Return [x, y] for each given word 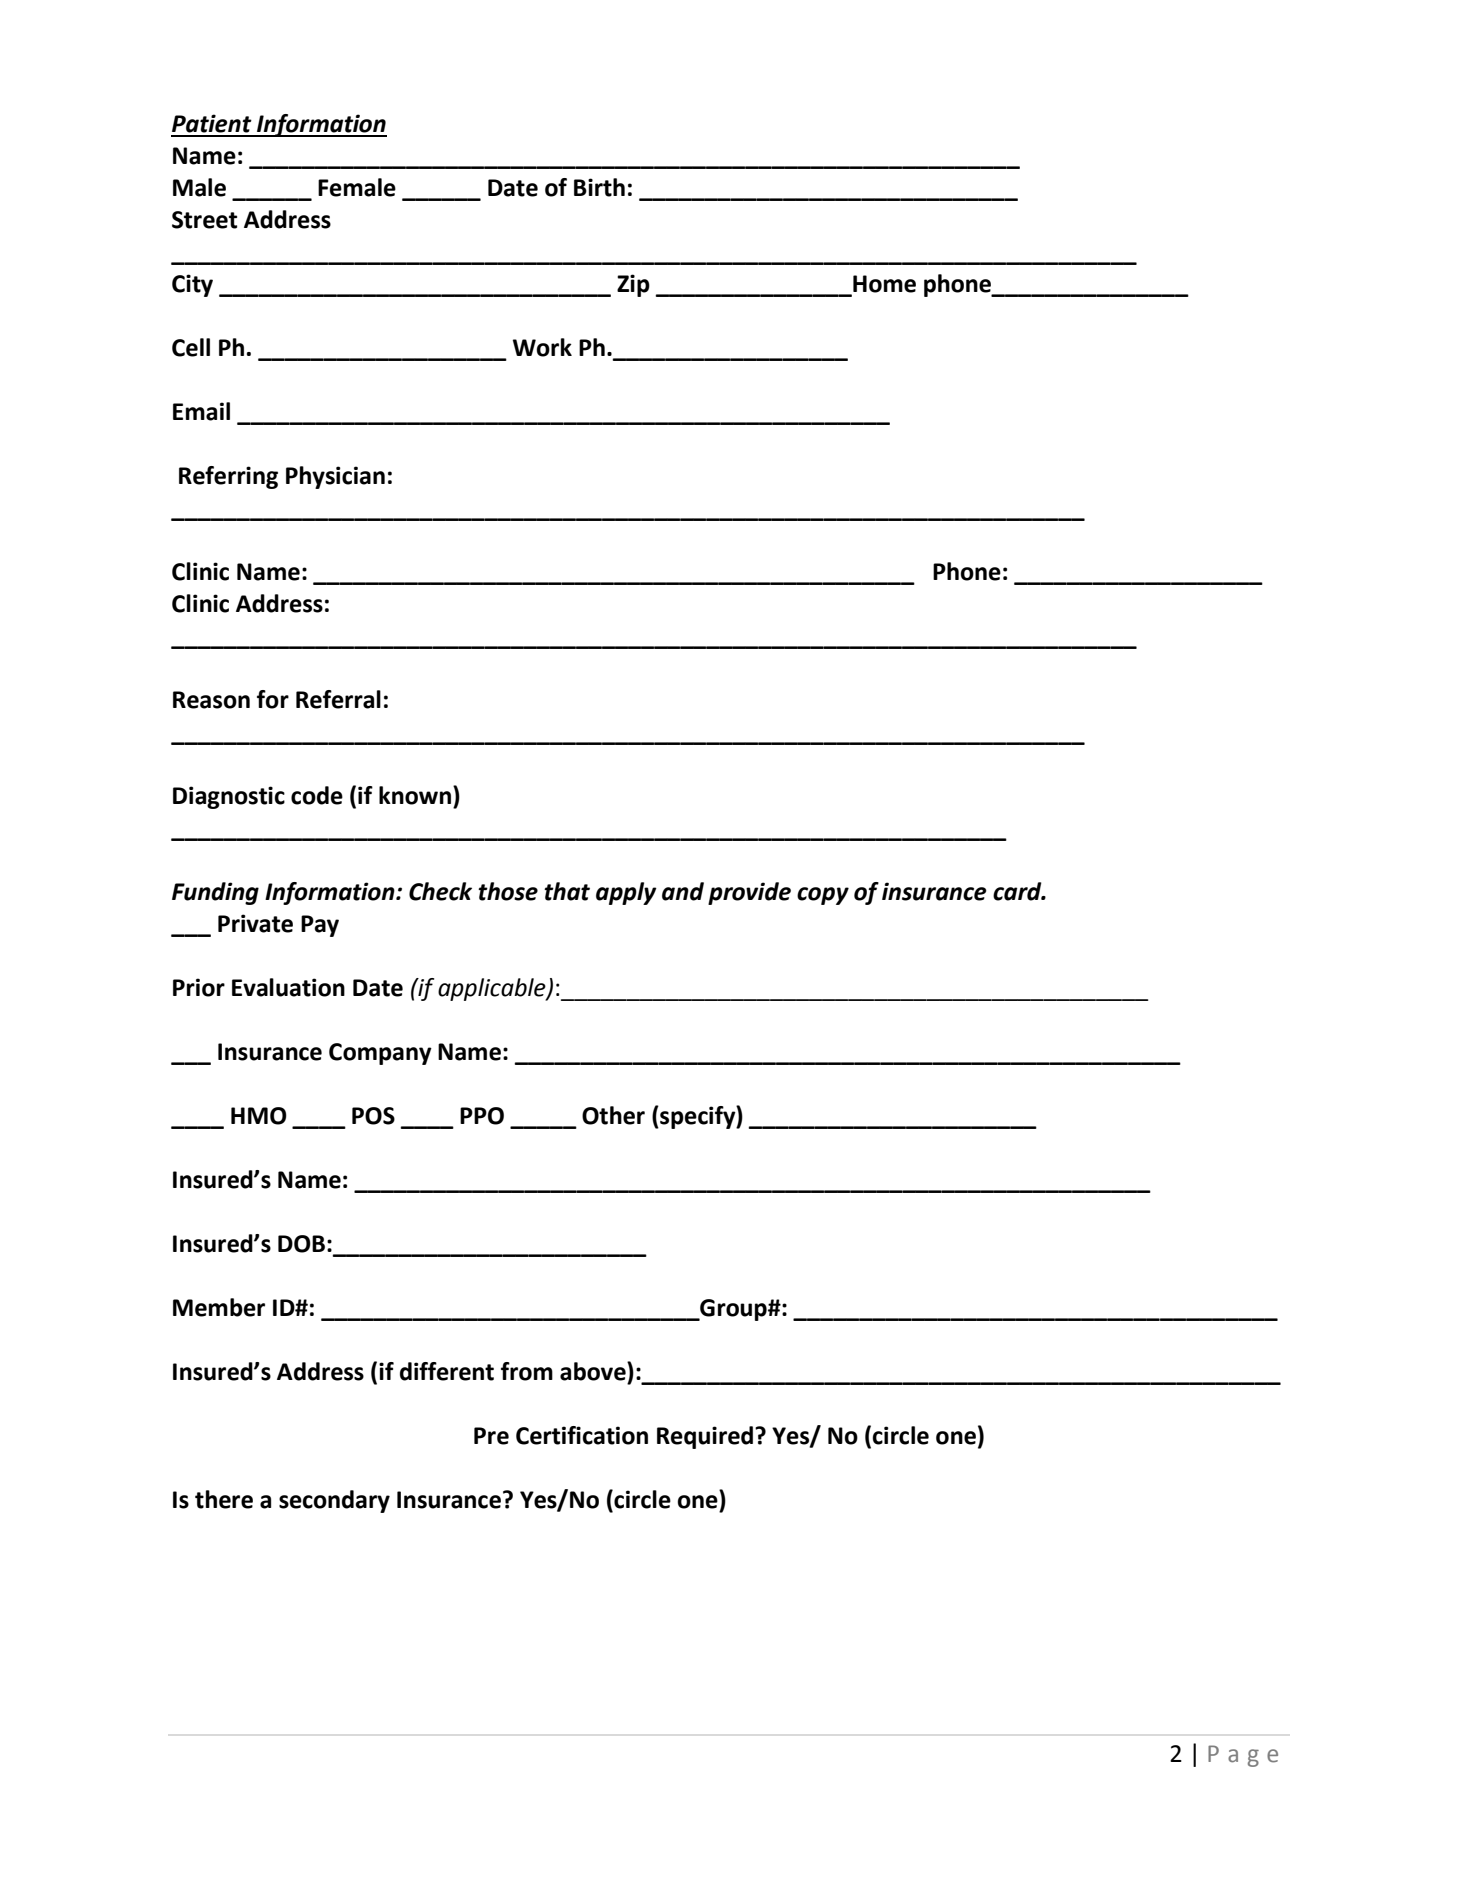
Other [613, 1115]
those [508, 891]
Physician [335, 477]
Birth [599, 187]
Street [204, 220]
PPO [482, 1116]
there [224, 1499]
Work [542, 347]
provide [749, 893]
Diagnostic [229, 797]
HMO [259, 1116]
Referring [228, 477]
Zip [633, 285]
